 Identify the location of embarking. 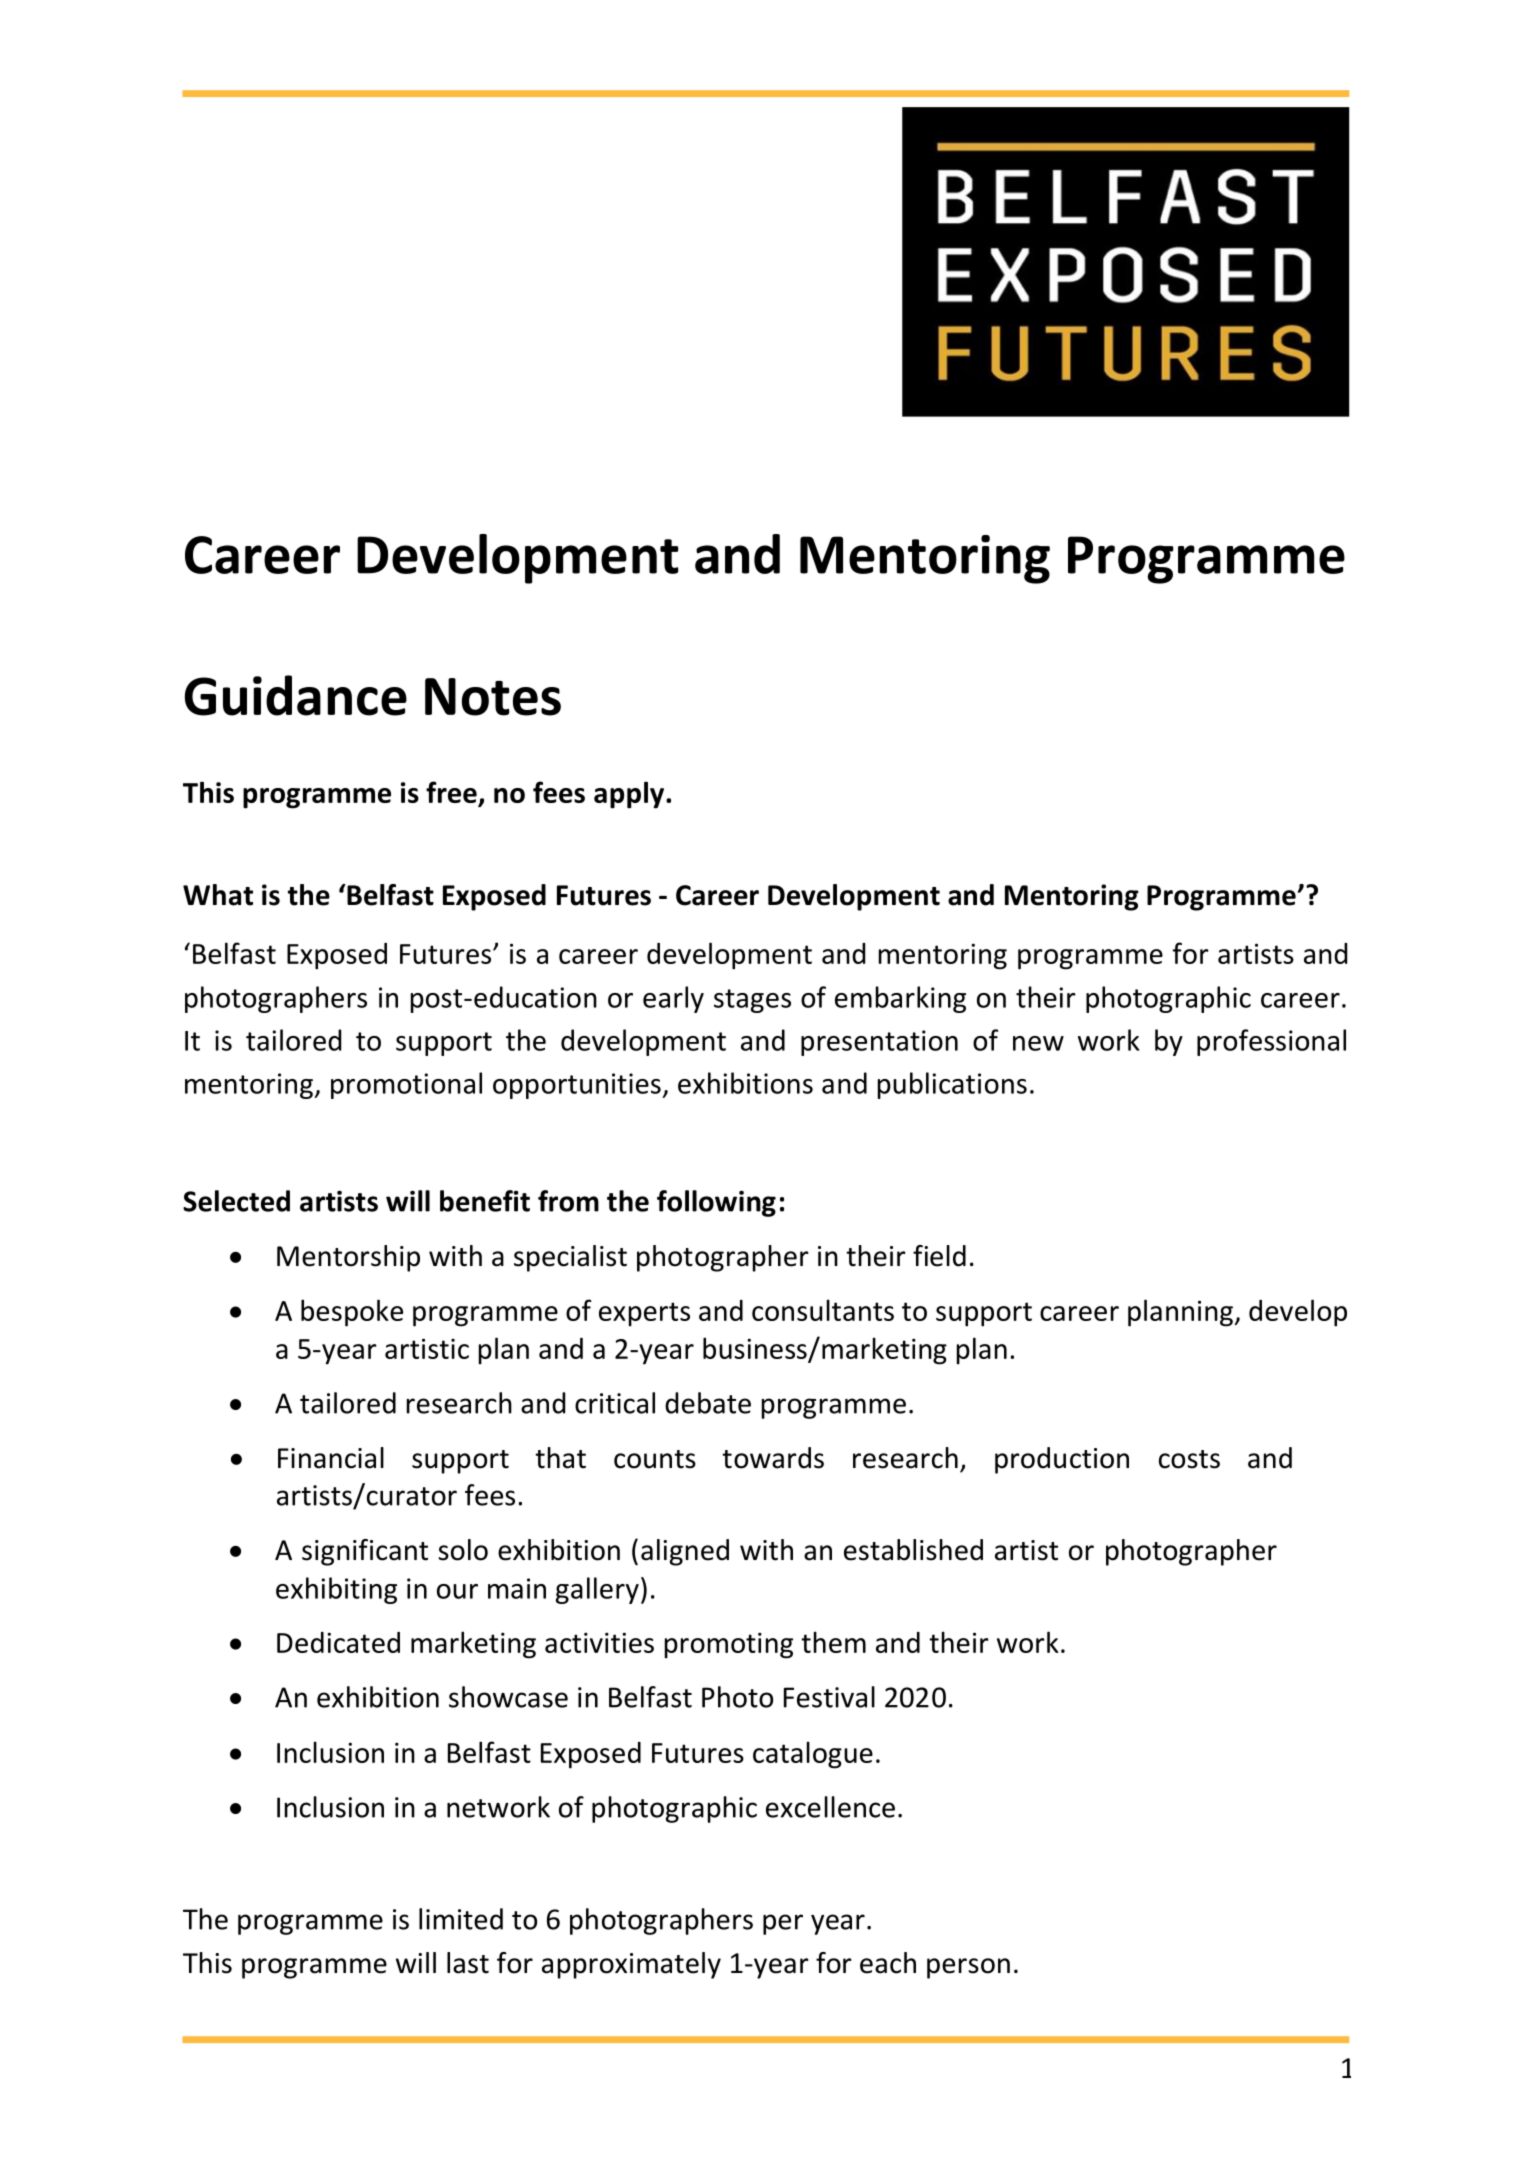
(900, 999).
